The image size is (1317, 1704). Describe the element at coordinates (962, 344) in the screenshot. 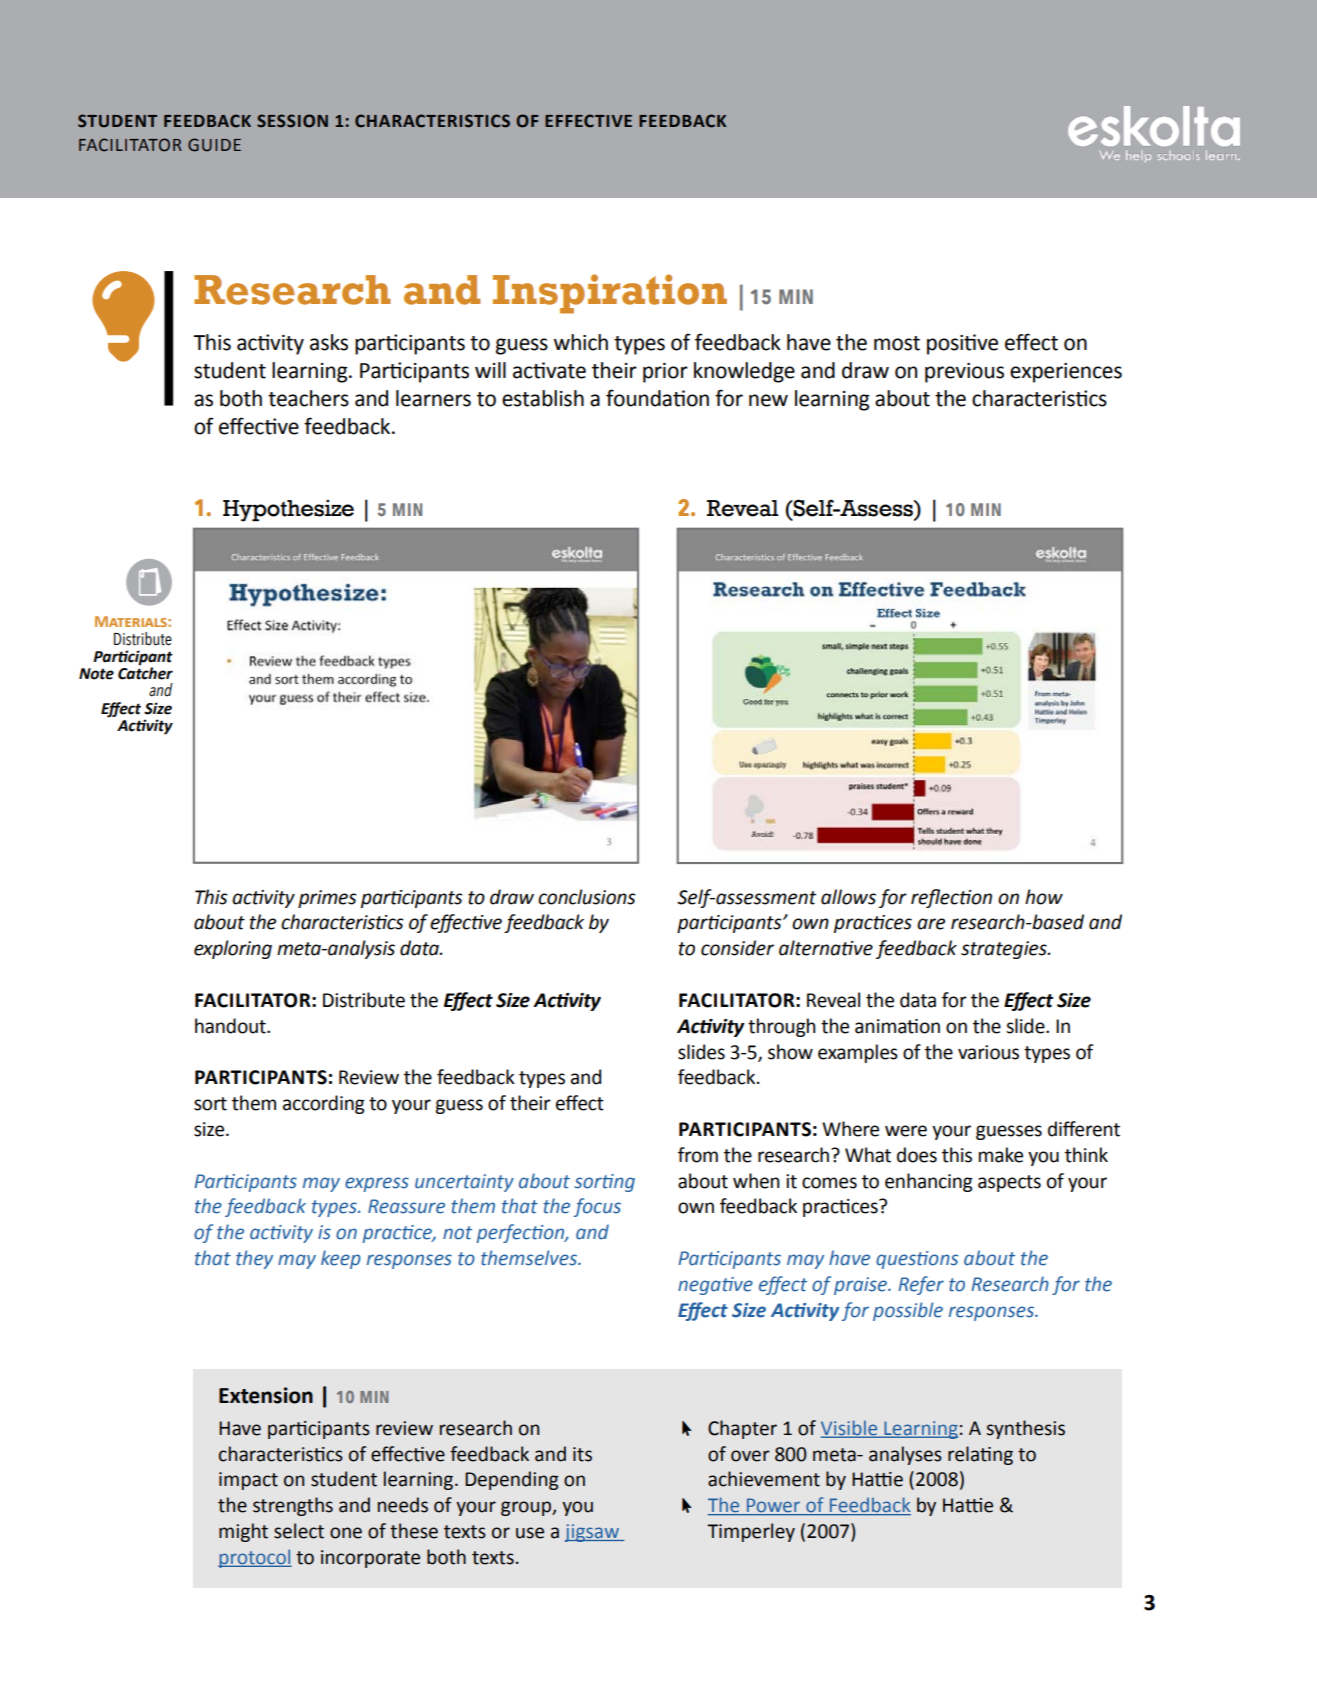

I see `positive` at that location.
